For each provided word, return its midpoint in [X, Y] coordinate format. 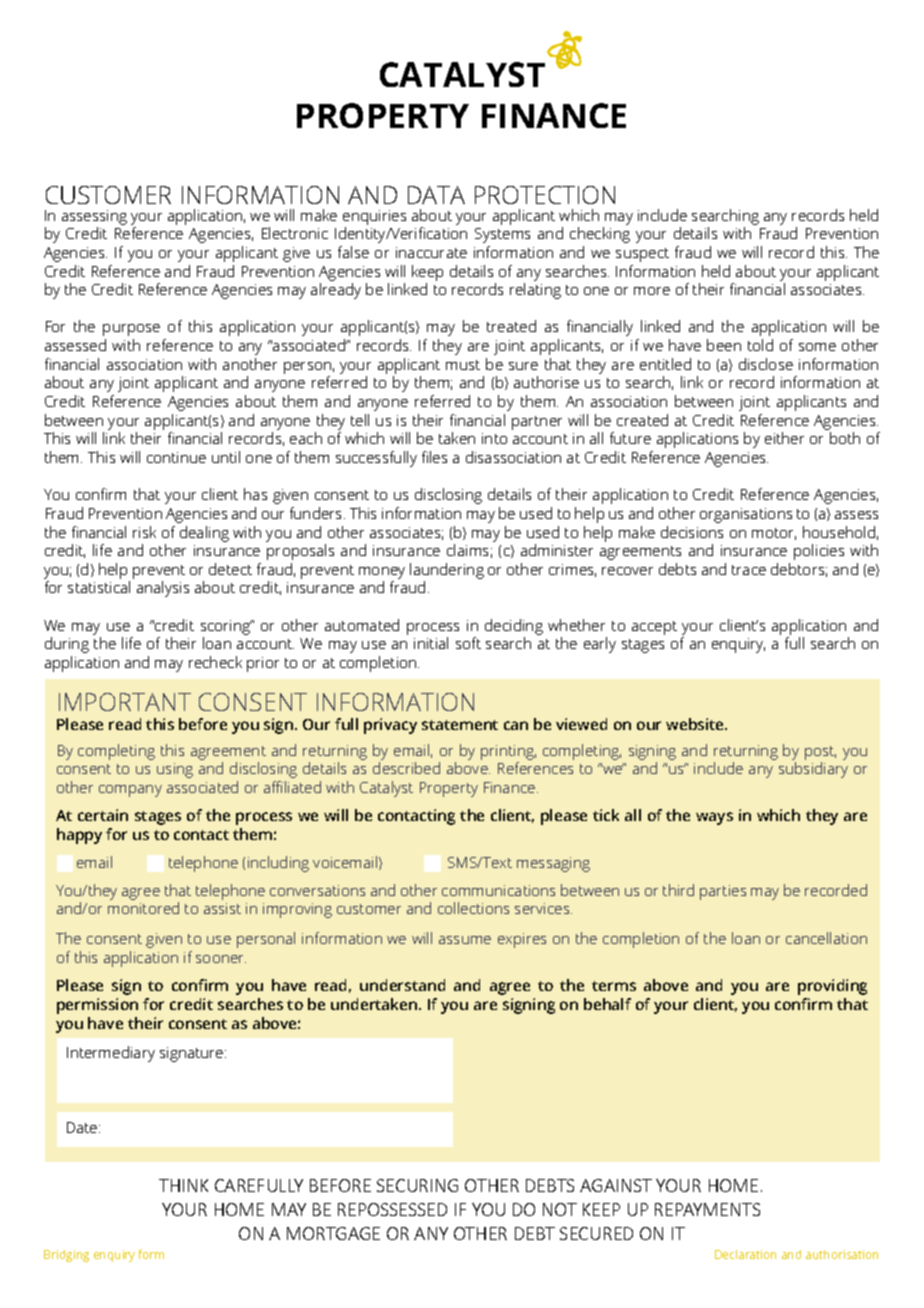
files [434, 457]
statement [460, 725]
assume [465, 940]
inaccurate [431, 252]
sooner [221, 959]
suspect [642, 255]
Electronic [295, 233]
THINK [183, 1185]
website [696, 724]
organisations [746, 515]
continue [176, 457]
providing [832, 987]
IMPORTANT [125, 702]
